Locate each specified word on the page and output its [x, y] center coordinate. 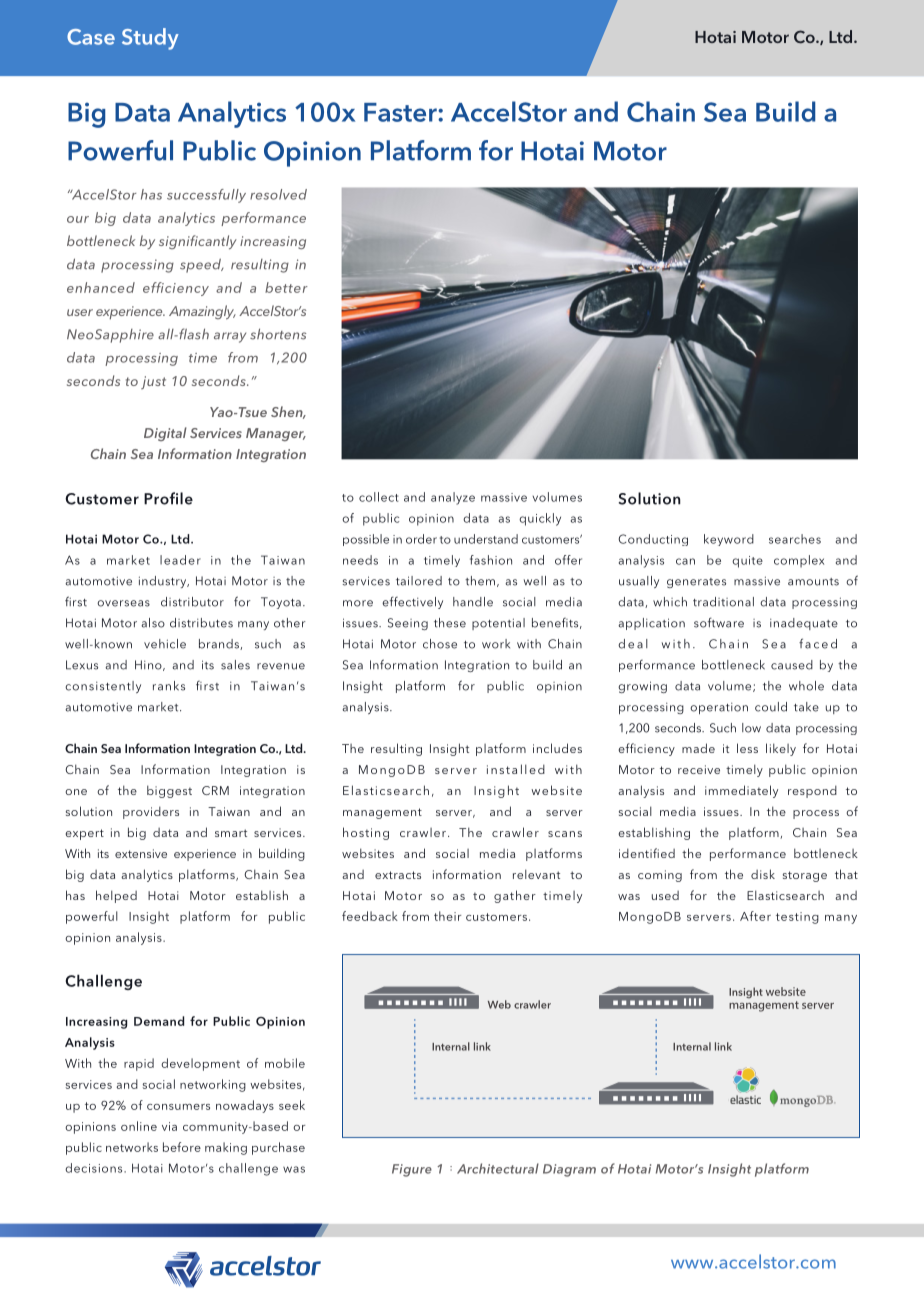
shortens [278, 334]
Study [150, 39]
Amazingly [202, 312]
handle [473, 602]
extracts [398, 875]
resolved [278, 194]
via [169, 1126]
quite [747, 562]
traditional [723, 602]
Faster [401, 112]
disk [763, 874]
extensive [141, 853]
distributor [192, 602]
